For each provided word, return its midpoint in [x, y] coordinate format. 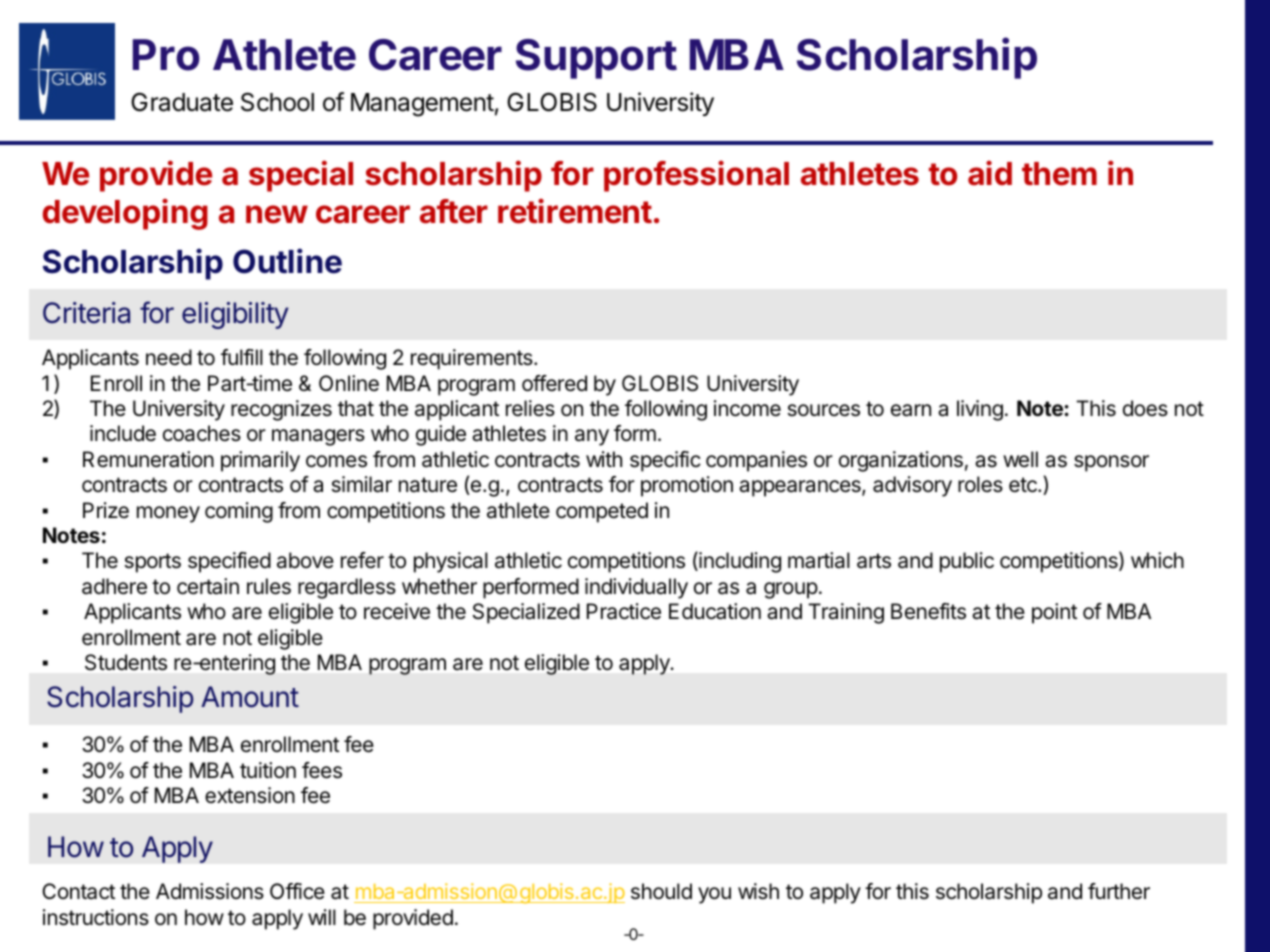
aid [990, 173]
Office [297, 891]
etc [1024, 485]
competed [602, 512]
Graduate [182, 102]
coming [239, 512]
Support [596, 59]
